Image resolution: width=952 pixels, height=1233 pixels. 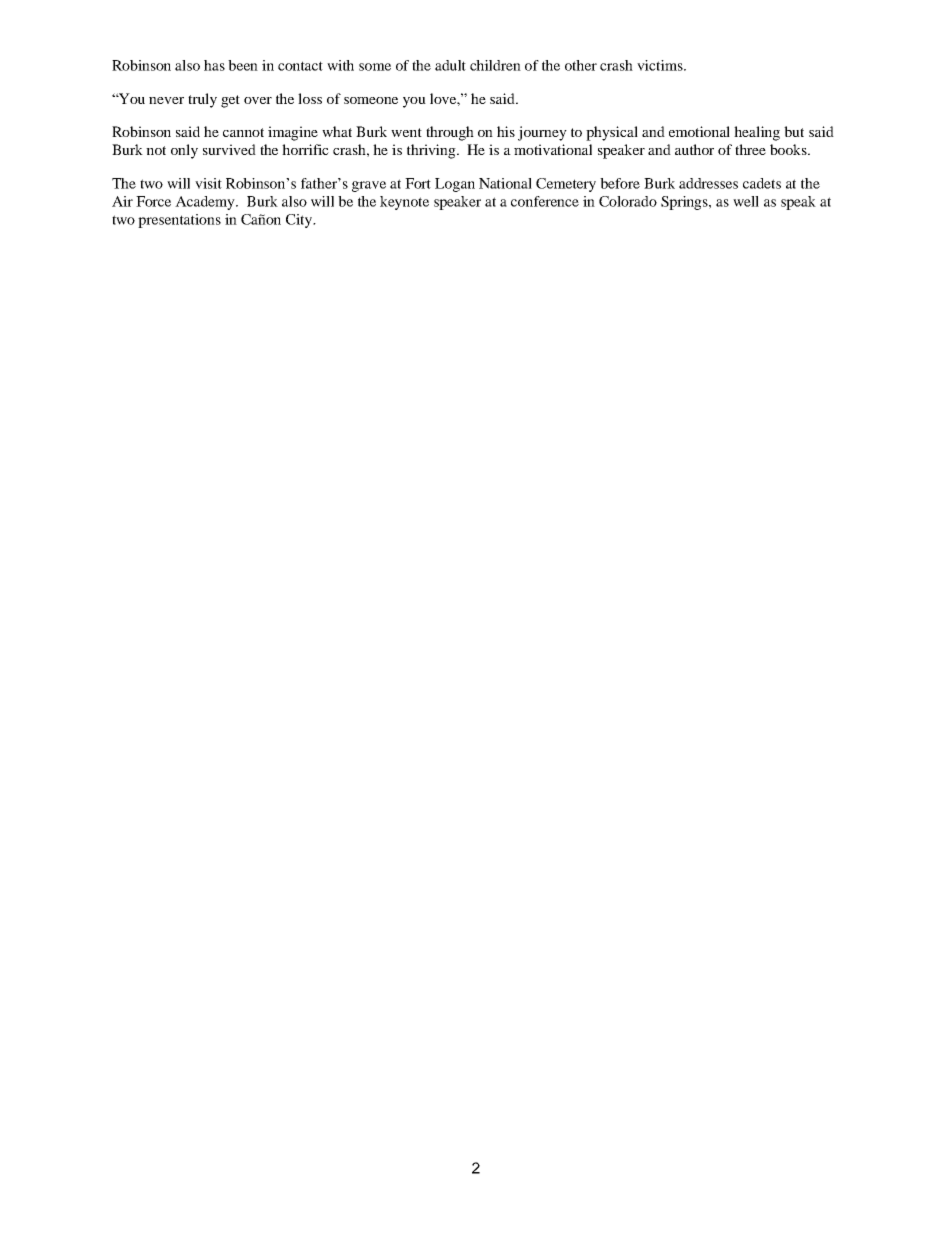 What do you see at coordinates (432, 151) in the page?
I see `thriving` at bounding box center [432, 151].
